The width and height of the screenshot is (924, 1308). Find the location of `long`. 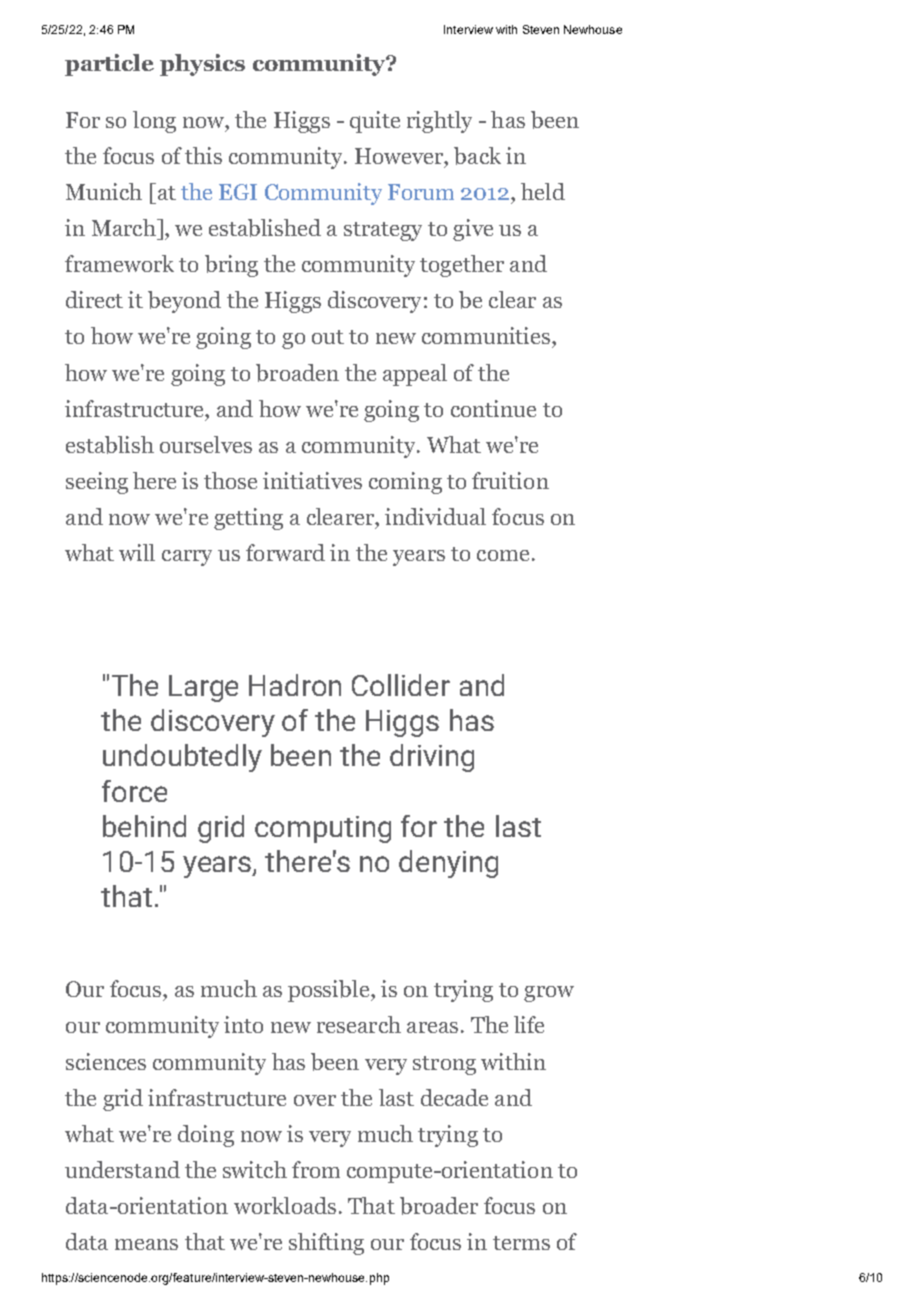

long is located at coordinates (154, 122).
